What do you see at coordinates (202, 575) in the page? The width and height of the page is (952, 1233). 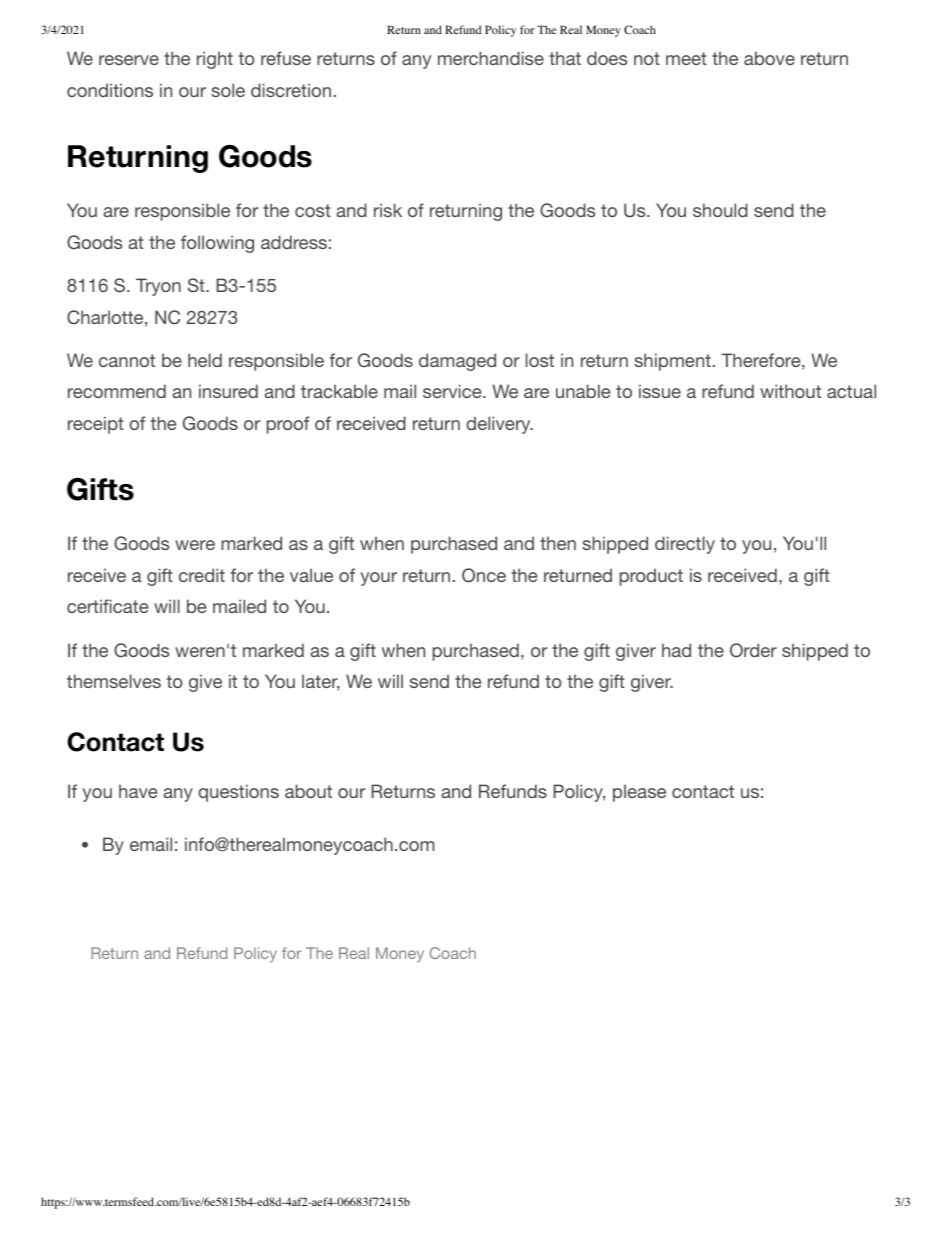 I see `credit` at bounding box center [202, 575].
